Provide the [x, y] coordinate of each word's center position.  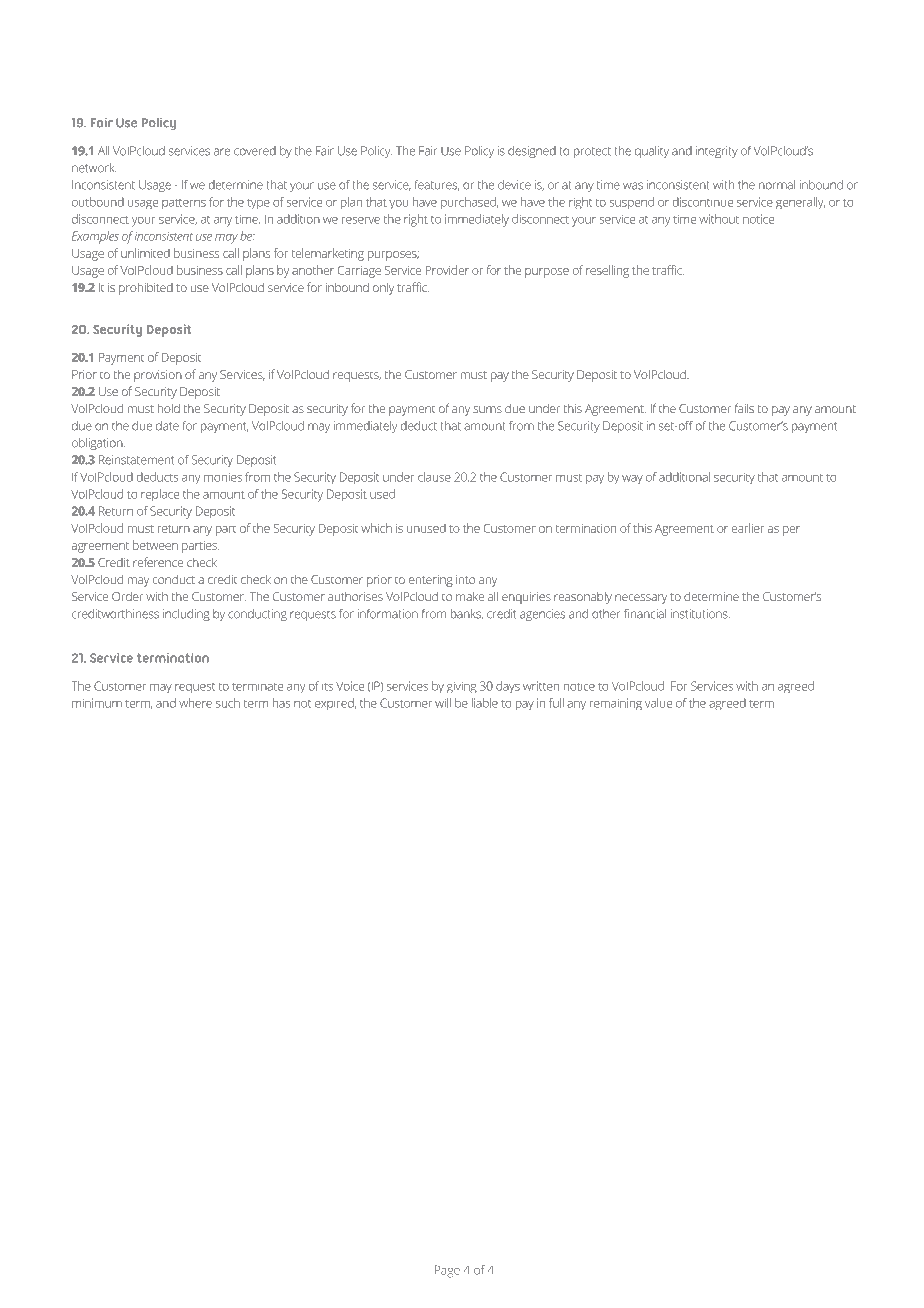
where [195, 703]
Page [447, 1271]
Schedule [204, 42]
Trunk [412, 70]
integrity [717, 152]
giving [462, 687]
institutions [700, 614]
